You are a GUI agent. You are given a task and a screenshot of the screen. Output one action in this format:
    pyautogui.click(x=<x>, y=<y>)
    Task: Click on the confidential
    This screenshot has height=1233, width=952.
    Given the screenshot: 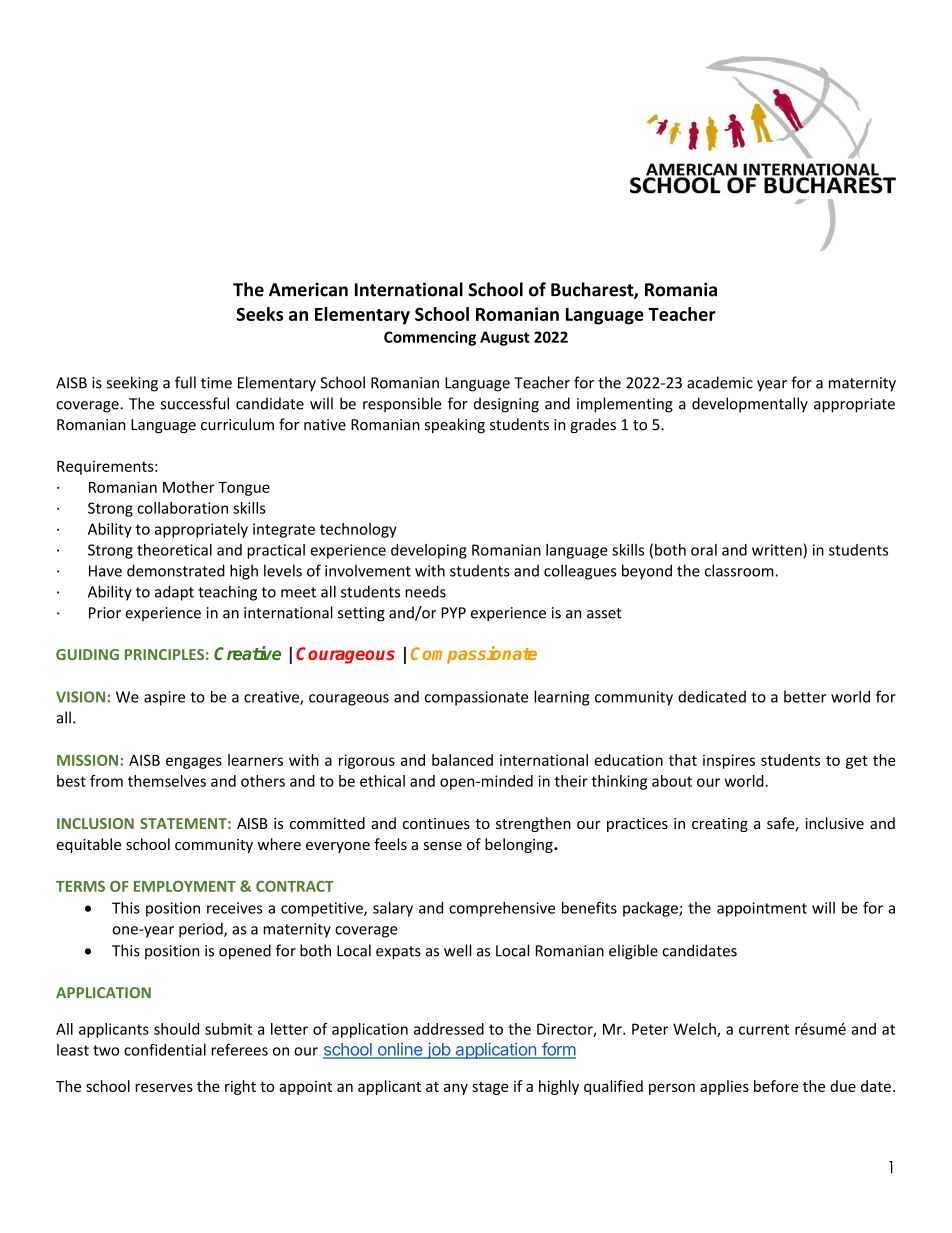 What is the action you would take?
    pyautogui.click(x=165, y=1049)
